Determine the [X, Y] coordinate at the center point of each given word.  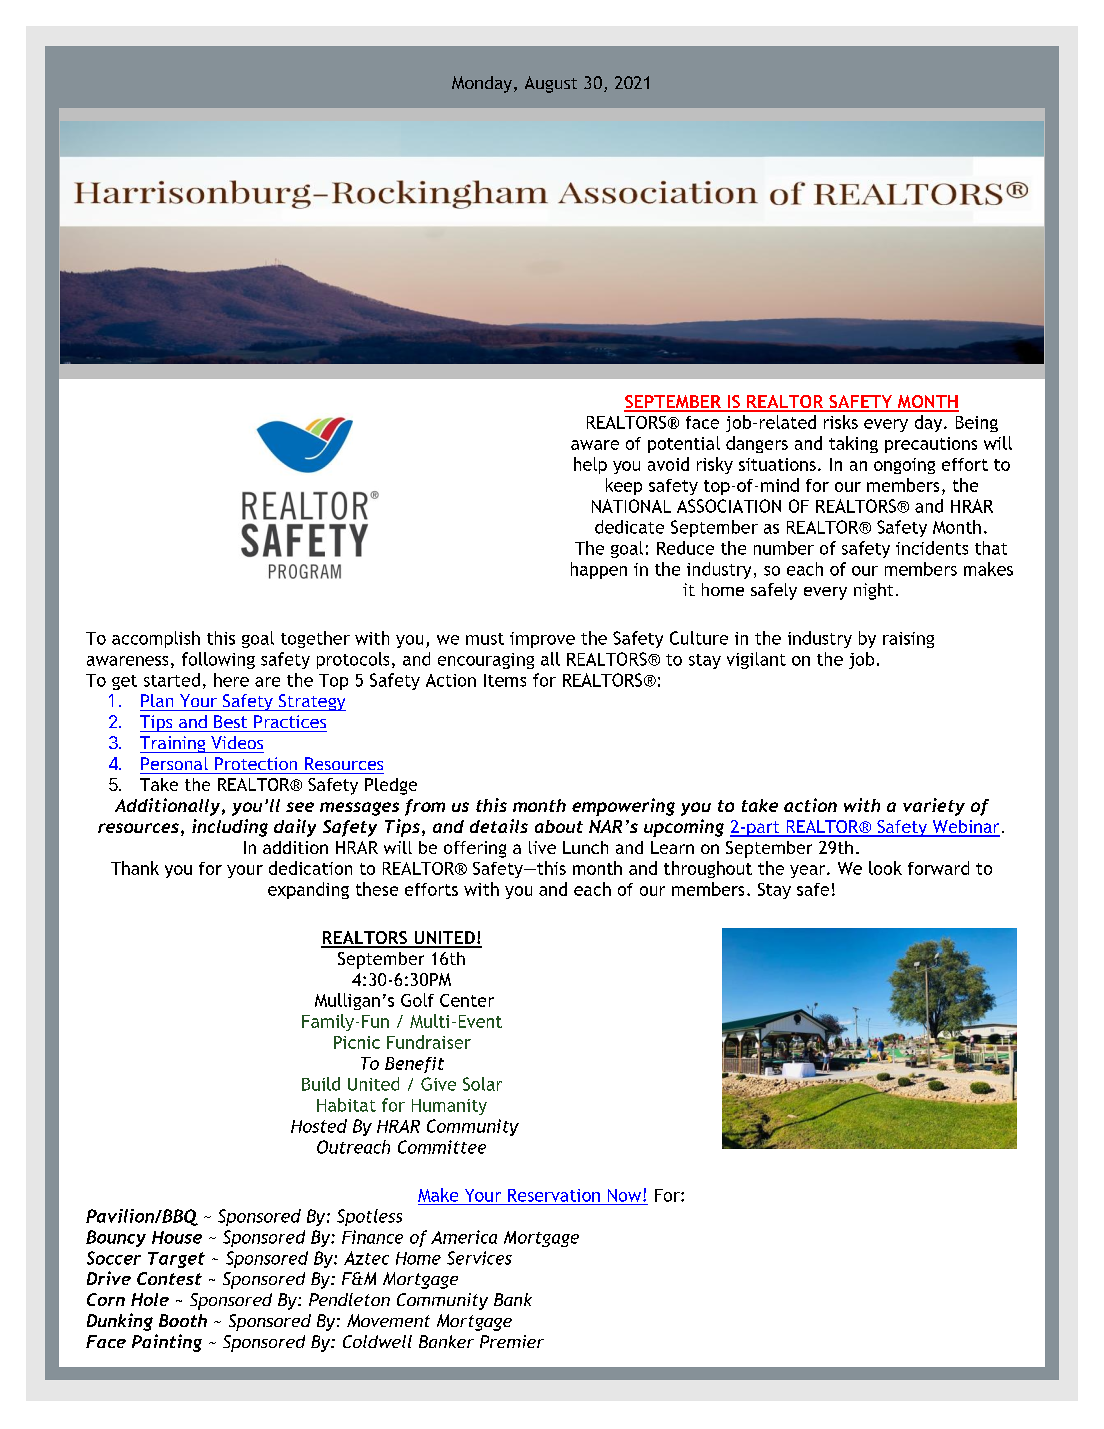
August [551, 84]
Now [626, 1195]
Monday [483, 84]
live [542, 847]
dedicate [629, 527]
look [885, 868]
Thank [135, 868]
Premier [512, 1341]
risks [841, 422]
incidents [932, 548]
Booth [183, 1320]
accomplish [156, 639]
